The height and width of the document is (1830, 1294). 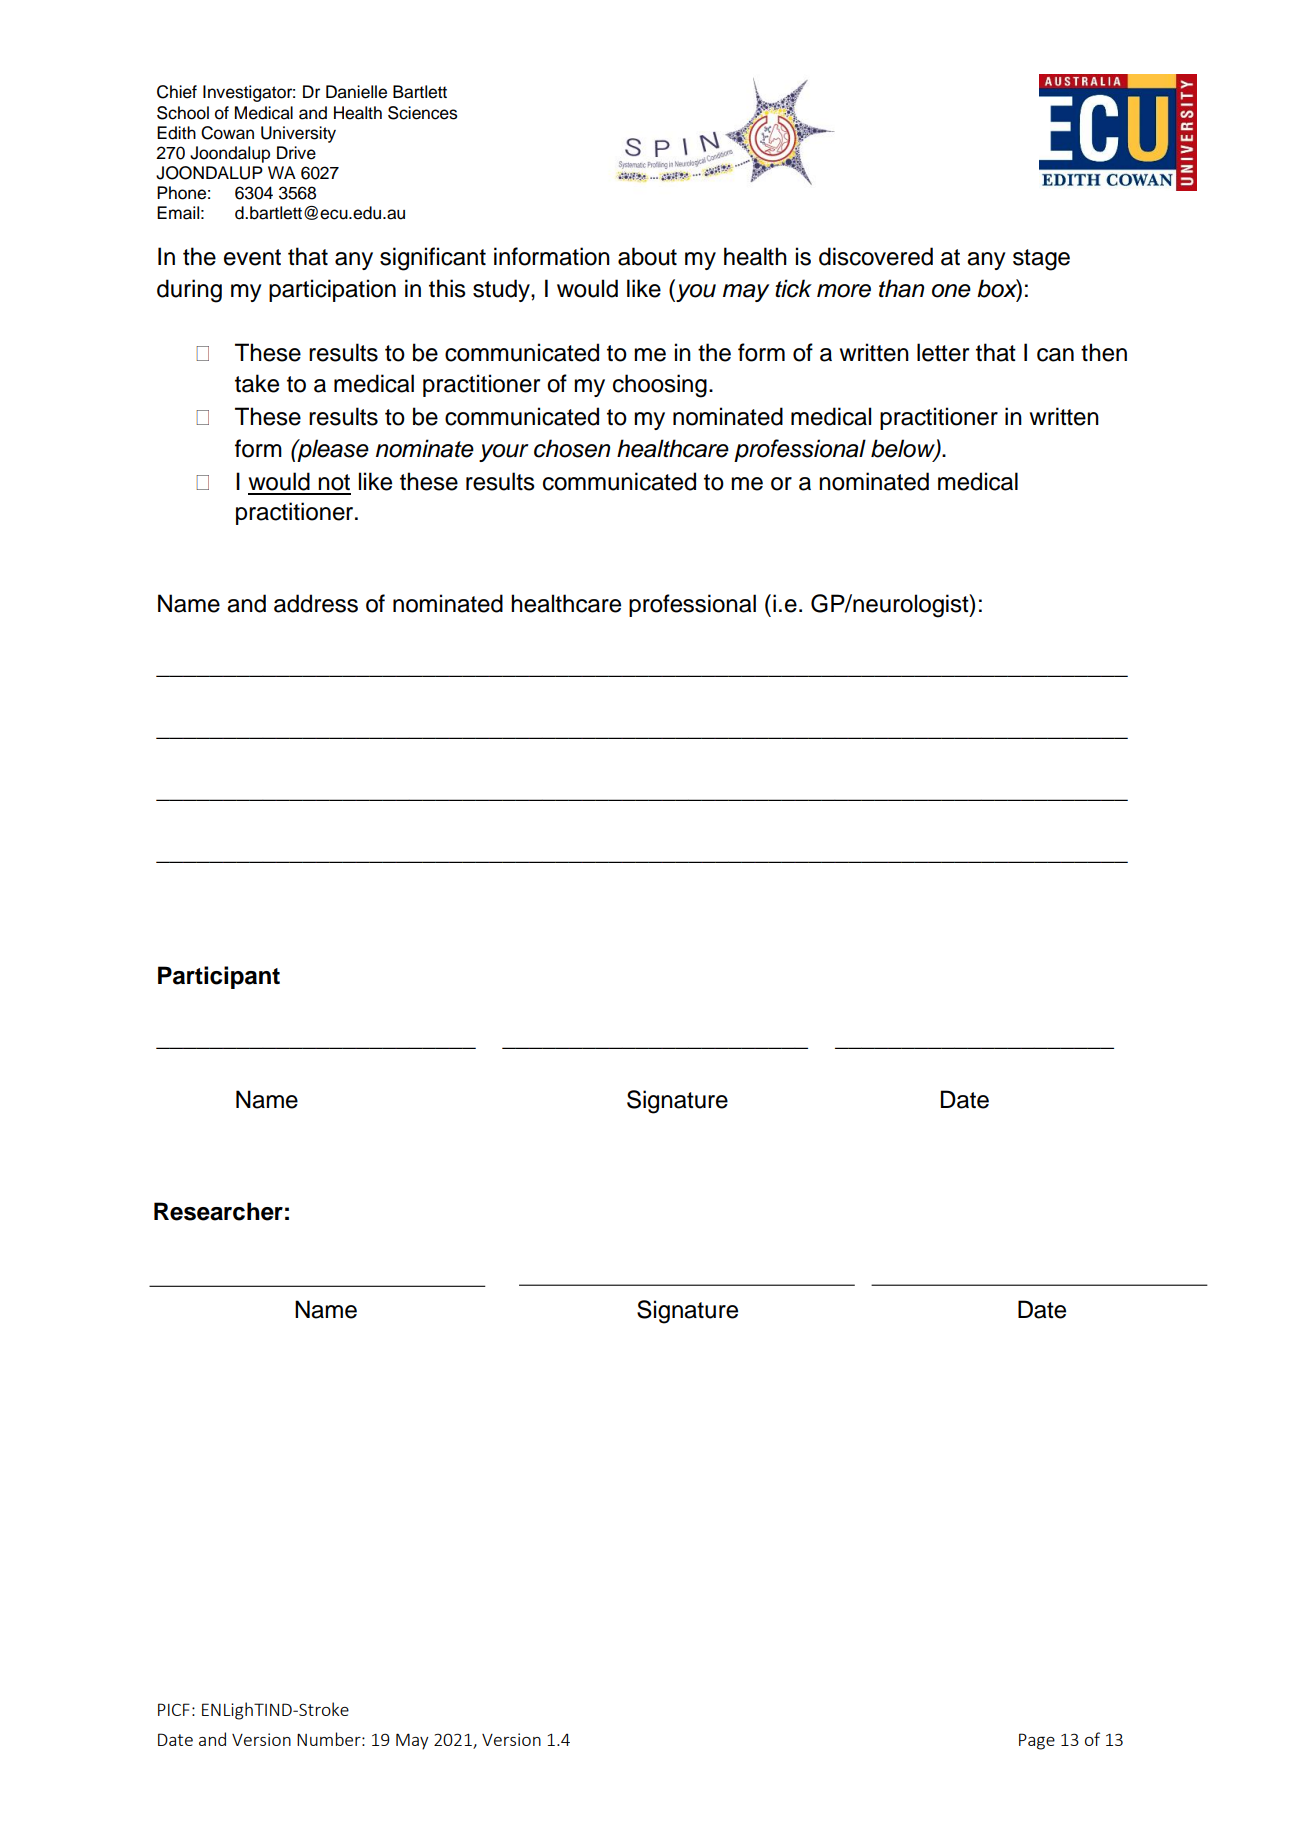 What do you see at coordinates (218, 1211) in the document?
I see `Researcher` at bounding box center [218, 1211].
